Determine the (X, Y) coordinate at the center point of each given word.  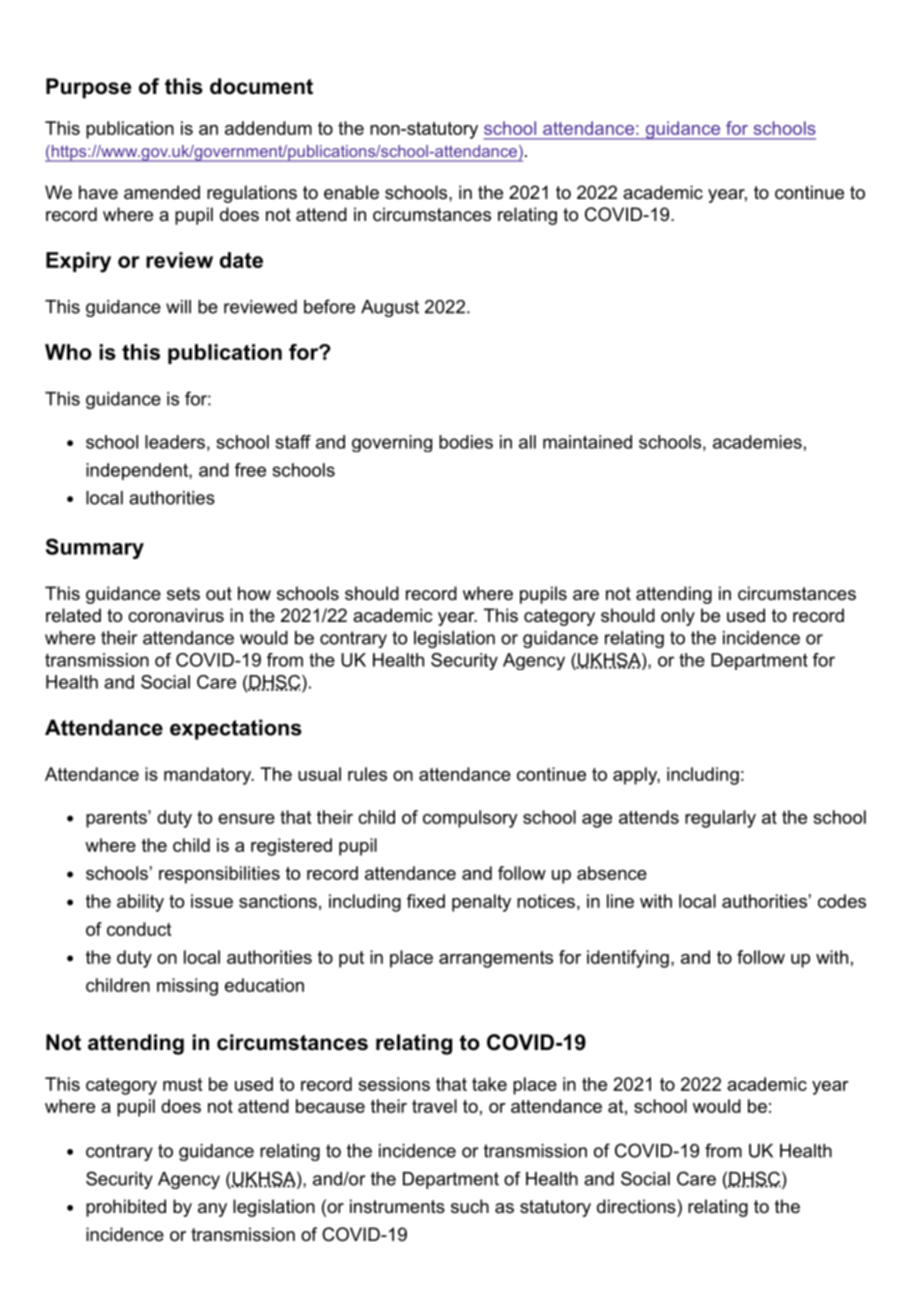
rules (367, 774)
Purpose (88, 88)
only (678, 617)
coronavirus (176, 615)
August (390, 308)
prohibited (126, 1208)
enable (351, 192)
